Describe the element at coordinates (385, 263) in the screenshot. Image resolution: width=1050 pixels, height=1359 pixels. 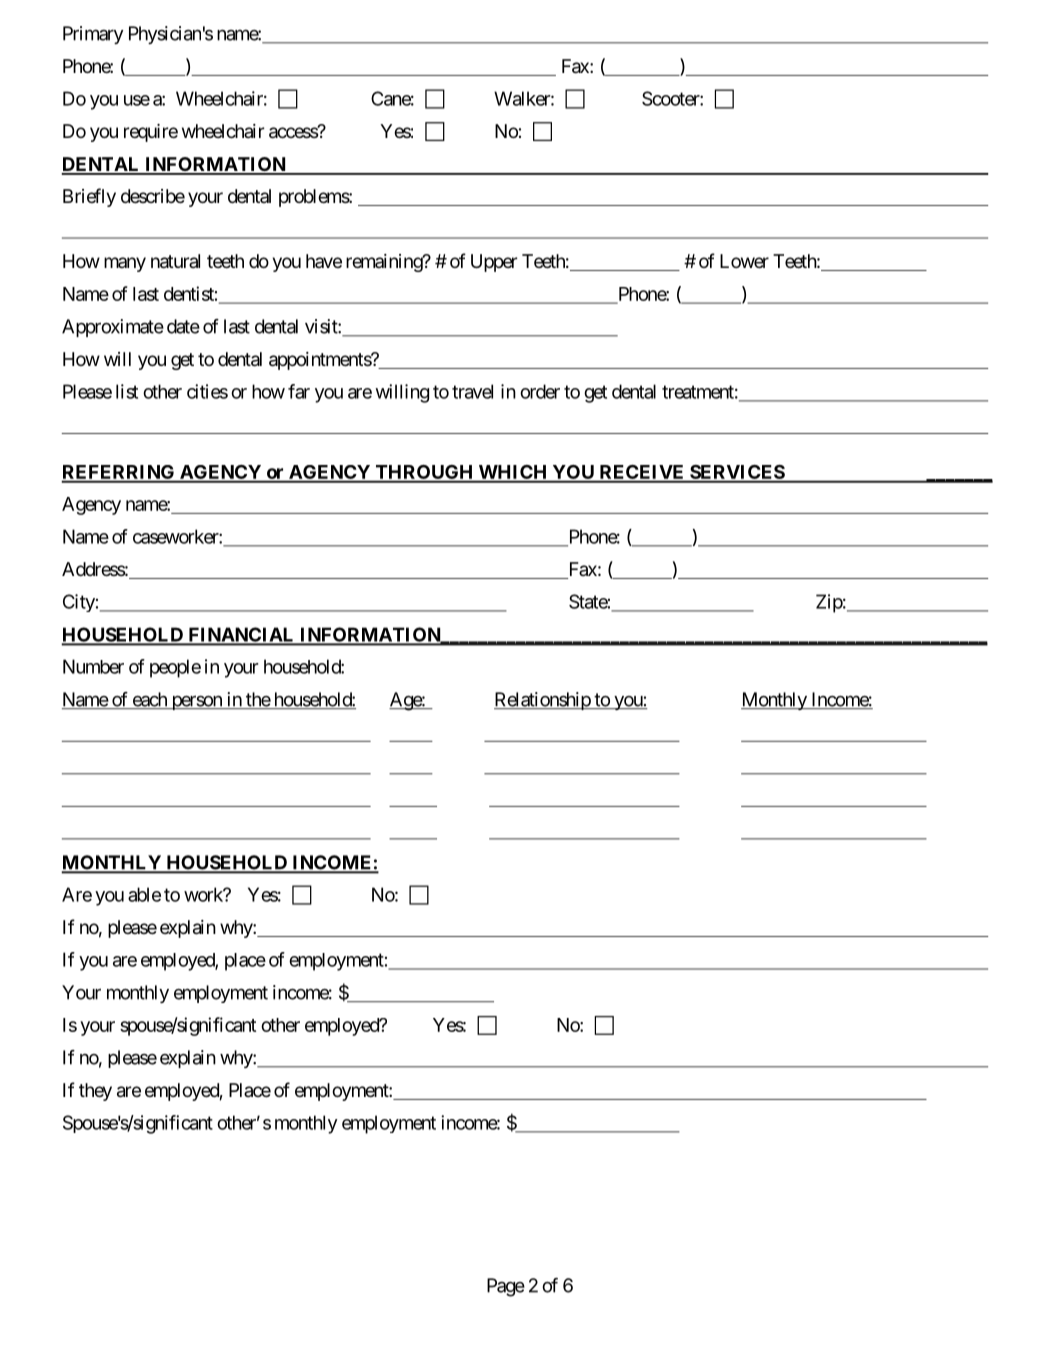
I see `remaining` at that location.
